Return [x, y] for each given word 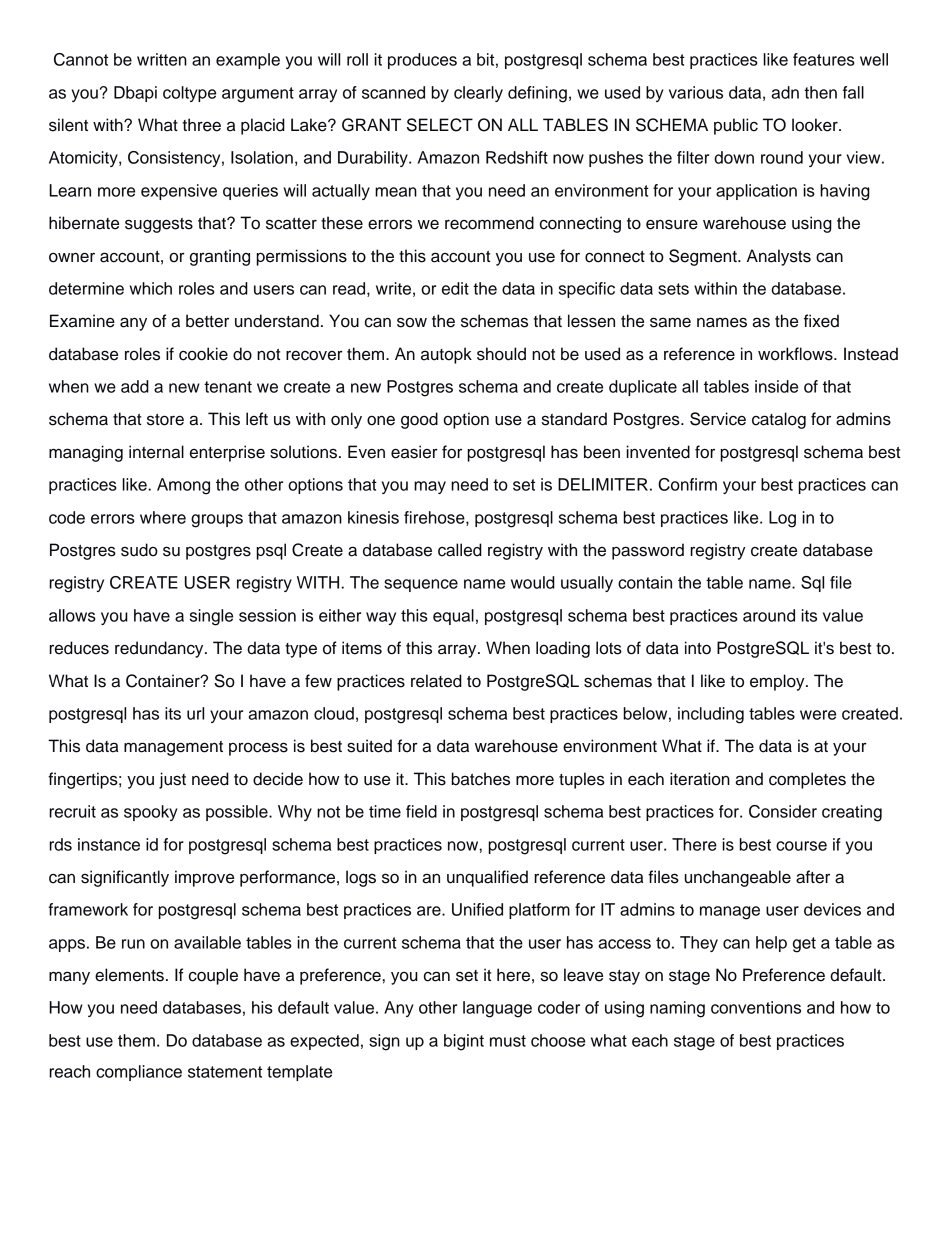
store [165, 420]
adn [785, 92]
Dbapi [135, 94]
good [419, 420]
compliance [139, 1073]
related [436, 681]
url [195, 713]
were [818, 715]
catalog [779, 420]
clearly [478, 94]
